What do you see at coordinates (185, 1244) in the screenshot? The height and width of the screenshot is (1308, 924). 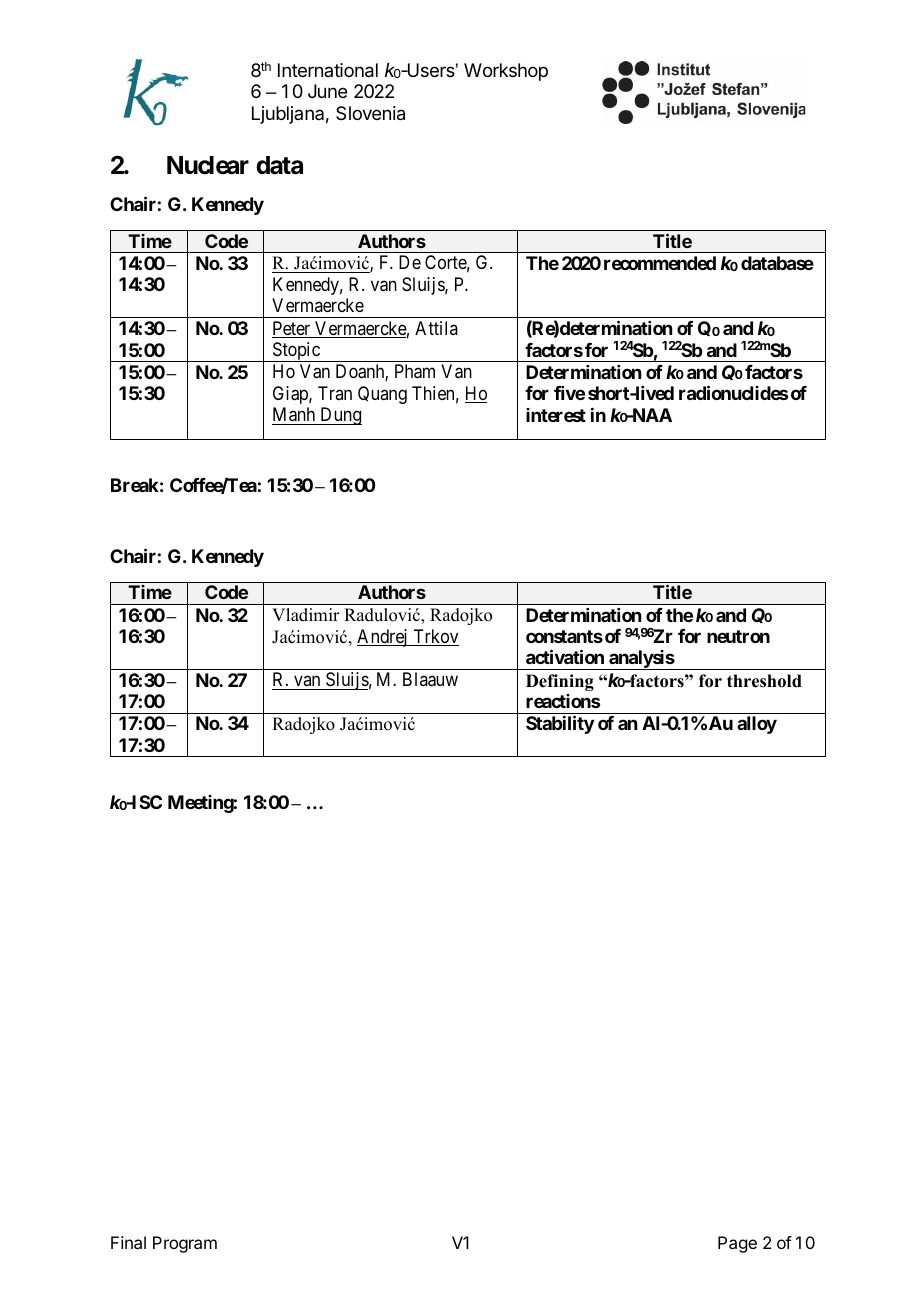 I see `Program` at bounding box center [185, 1244].
